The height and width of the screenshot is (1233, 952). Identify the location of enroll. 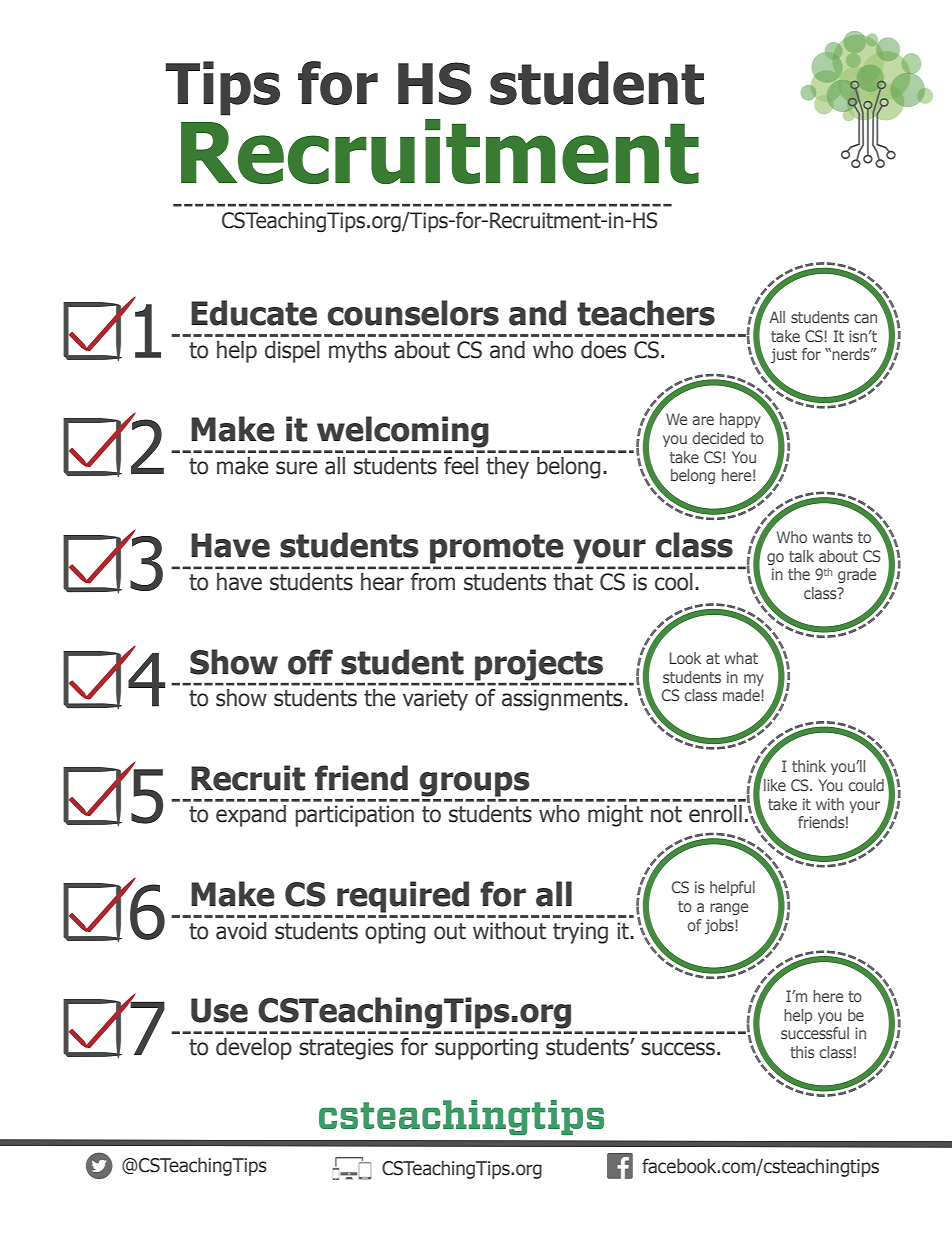
(715, 814).
